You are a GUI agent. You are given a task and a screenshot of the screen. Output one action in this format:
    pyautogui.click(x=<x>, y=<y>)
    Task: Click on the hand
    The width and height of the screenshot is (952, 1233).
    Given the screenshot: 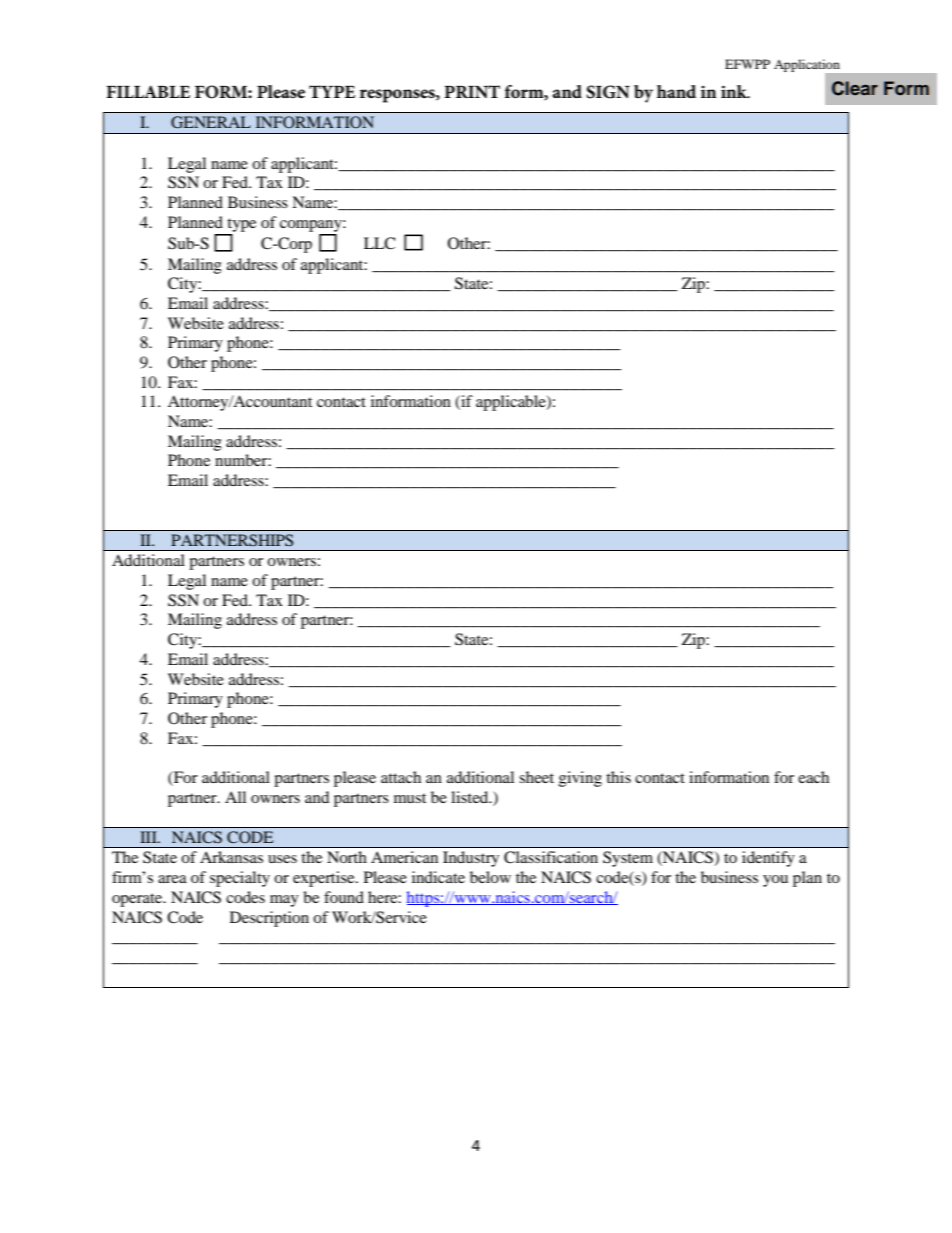 What is the action you would take?
    pyautogui.click(x=676, y=91)
